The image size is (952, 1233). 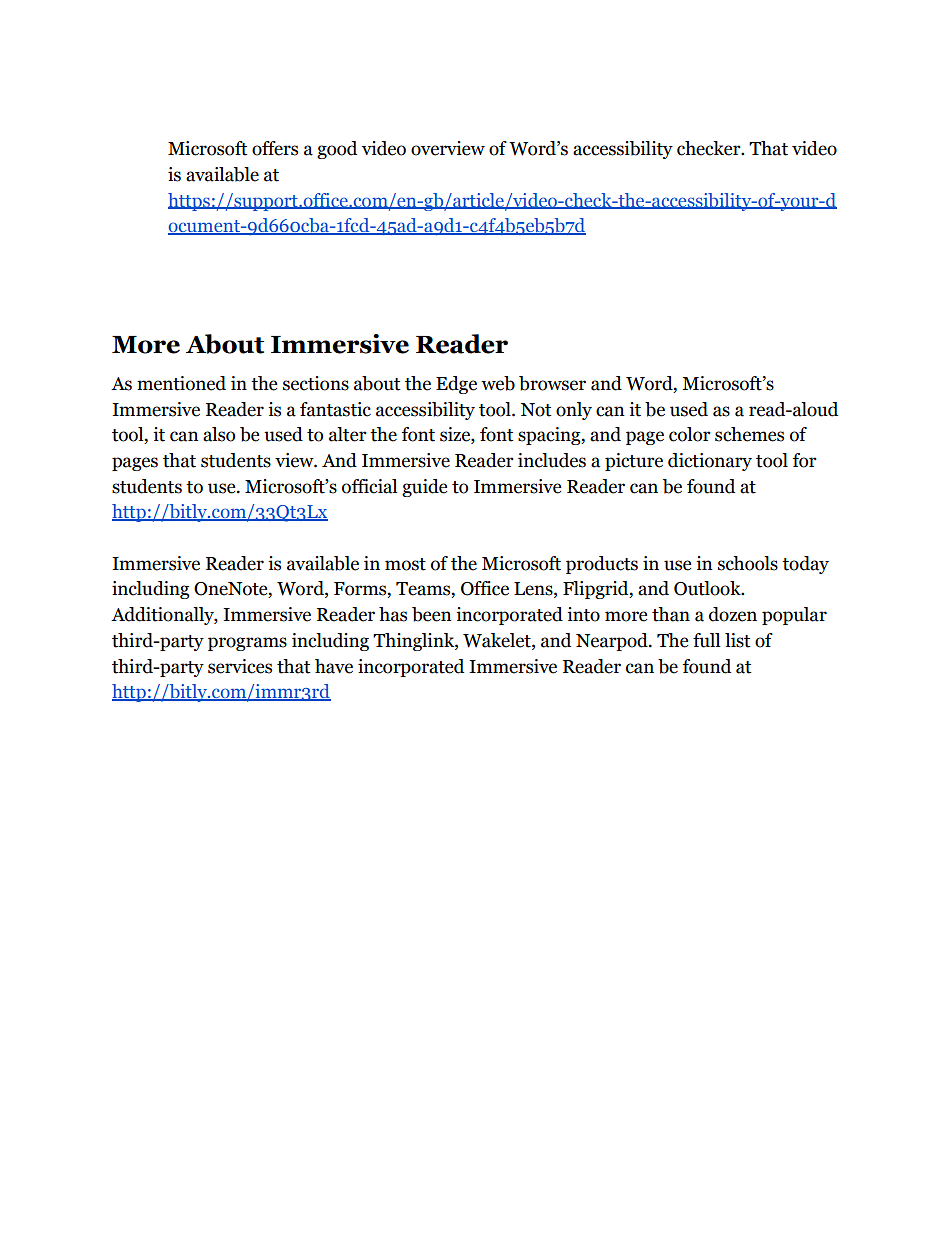 I want to click on official, so click(x=369, y=486).
